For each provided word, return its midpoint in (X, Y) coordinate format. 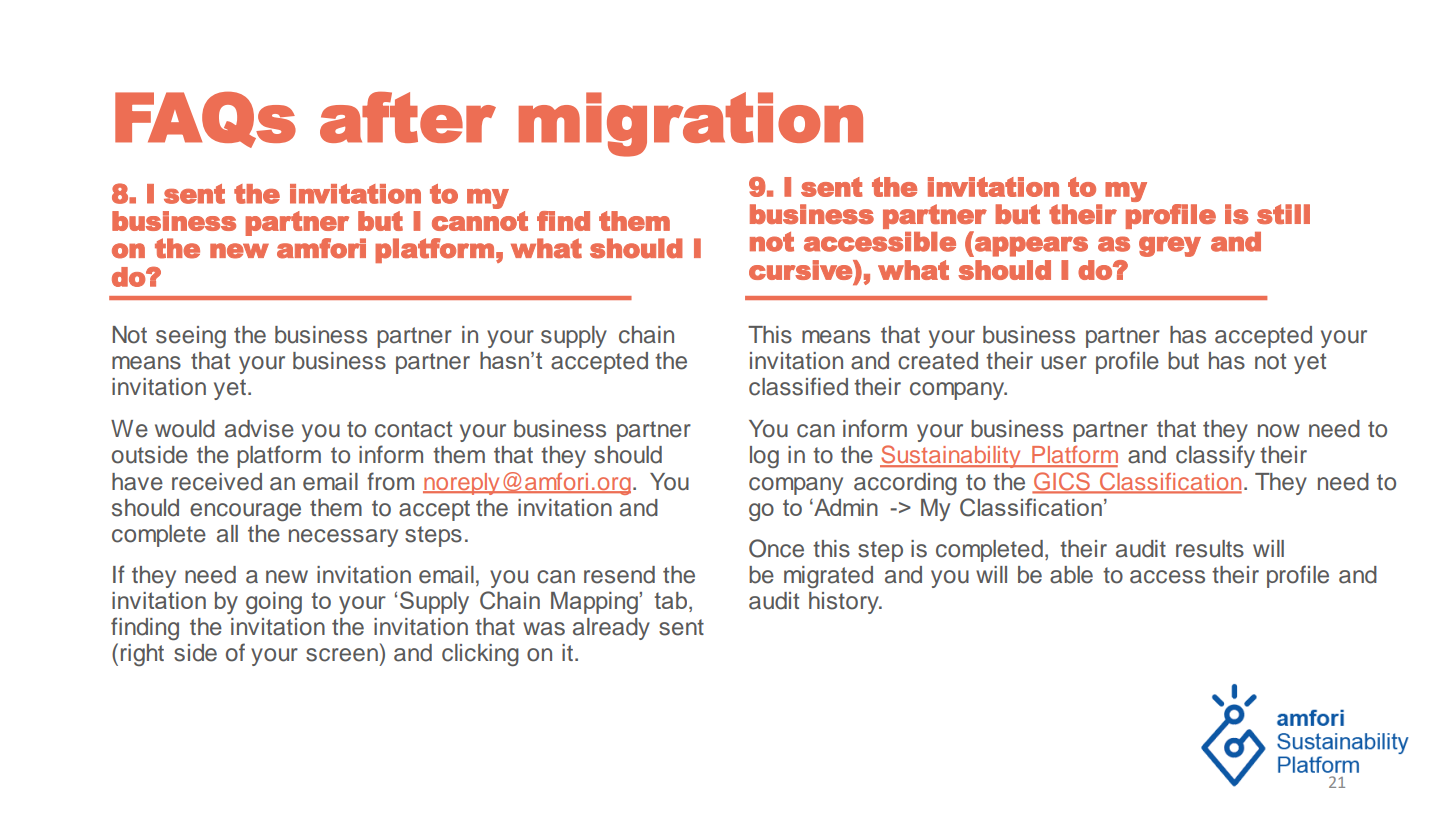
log (764, 457)
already (611, 629)
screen (342, 655)
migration (691, 124)
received (217, 482)
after (408, 117)
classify (1215, 456)
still (1283, 214)
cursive (801, 270)
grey (1170, 246)
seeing (191, 337)
